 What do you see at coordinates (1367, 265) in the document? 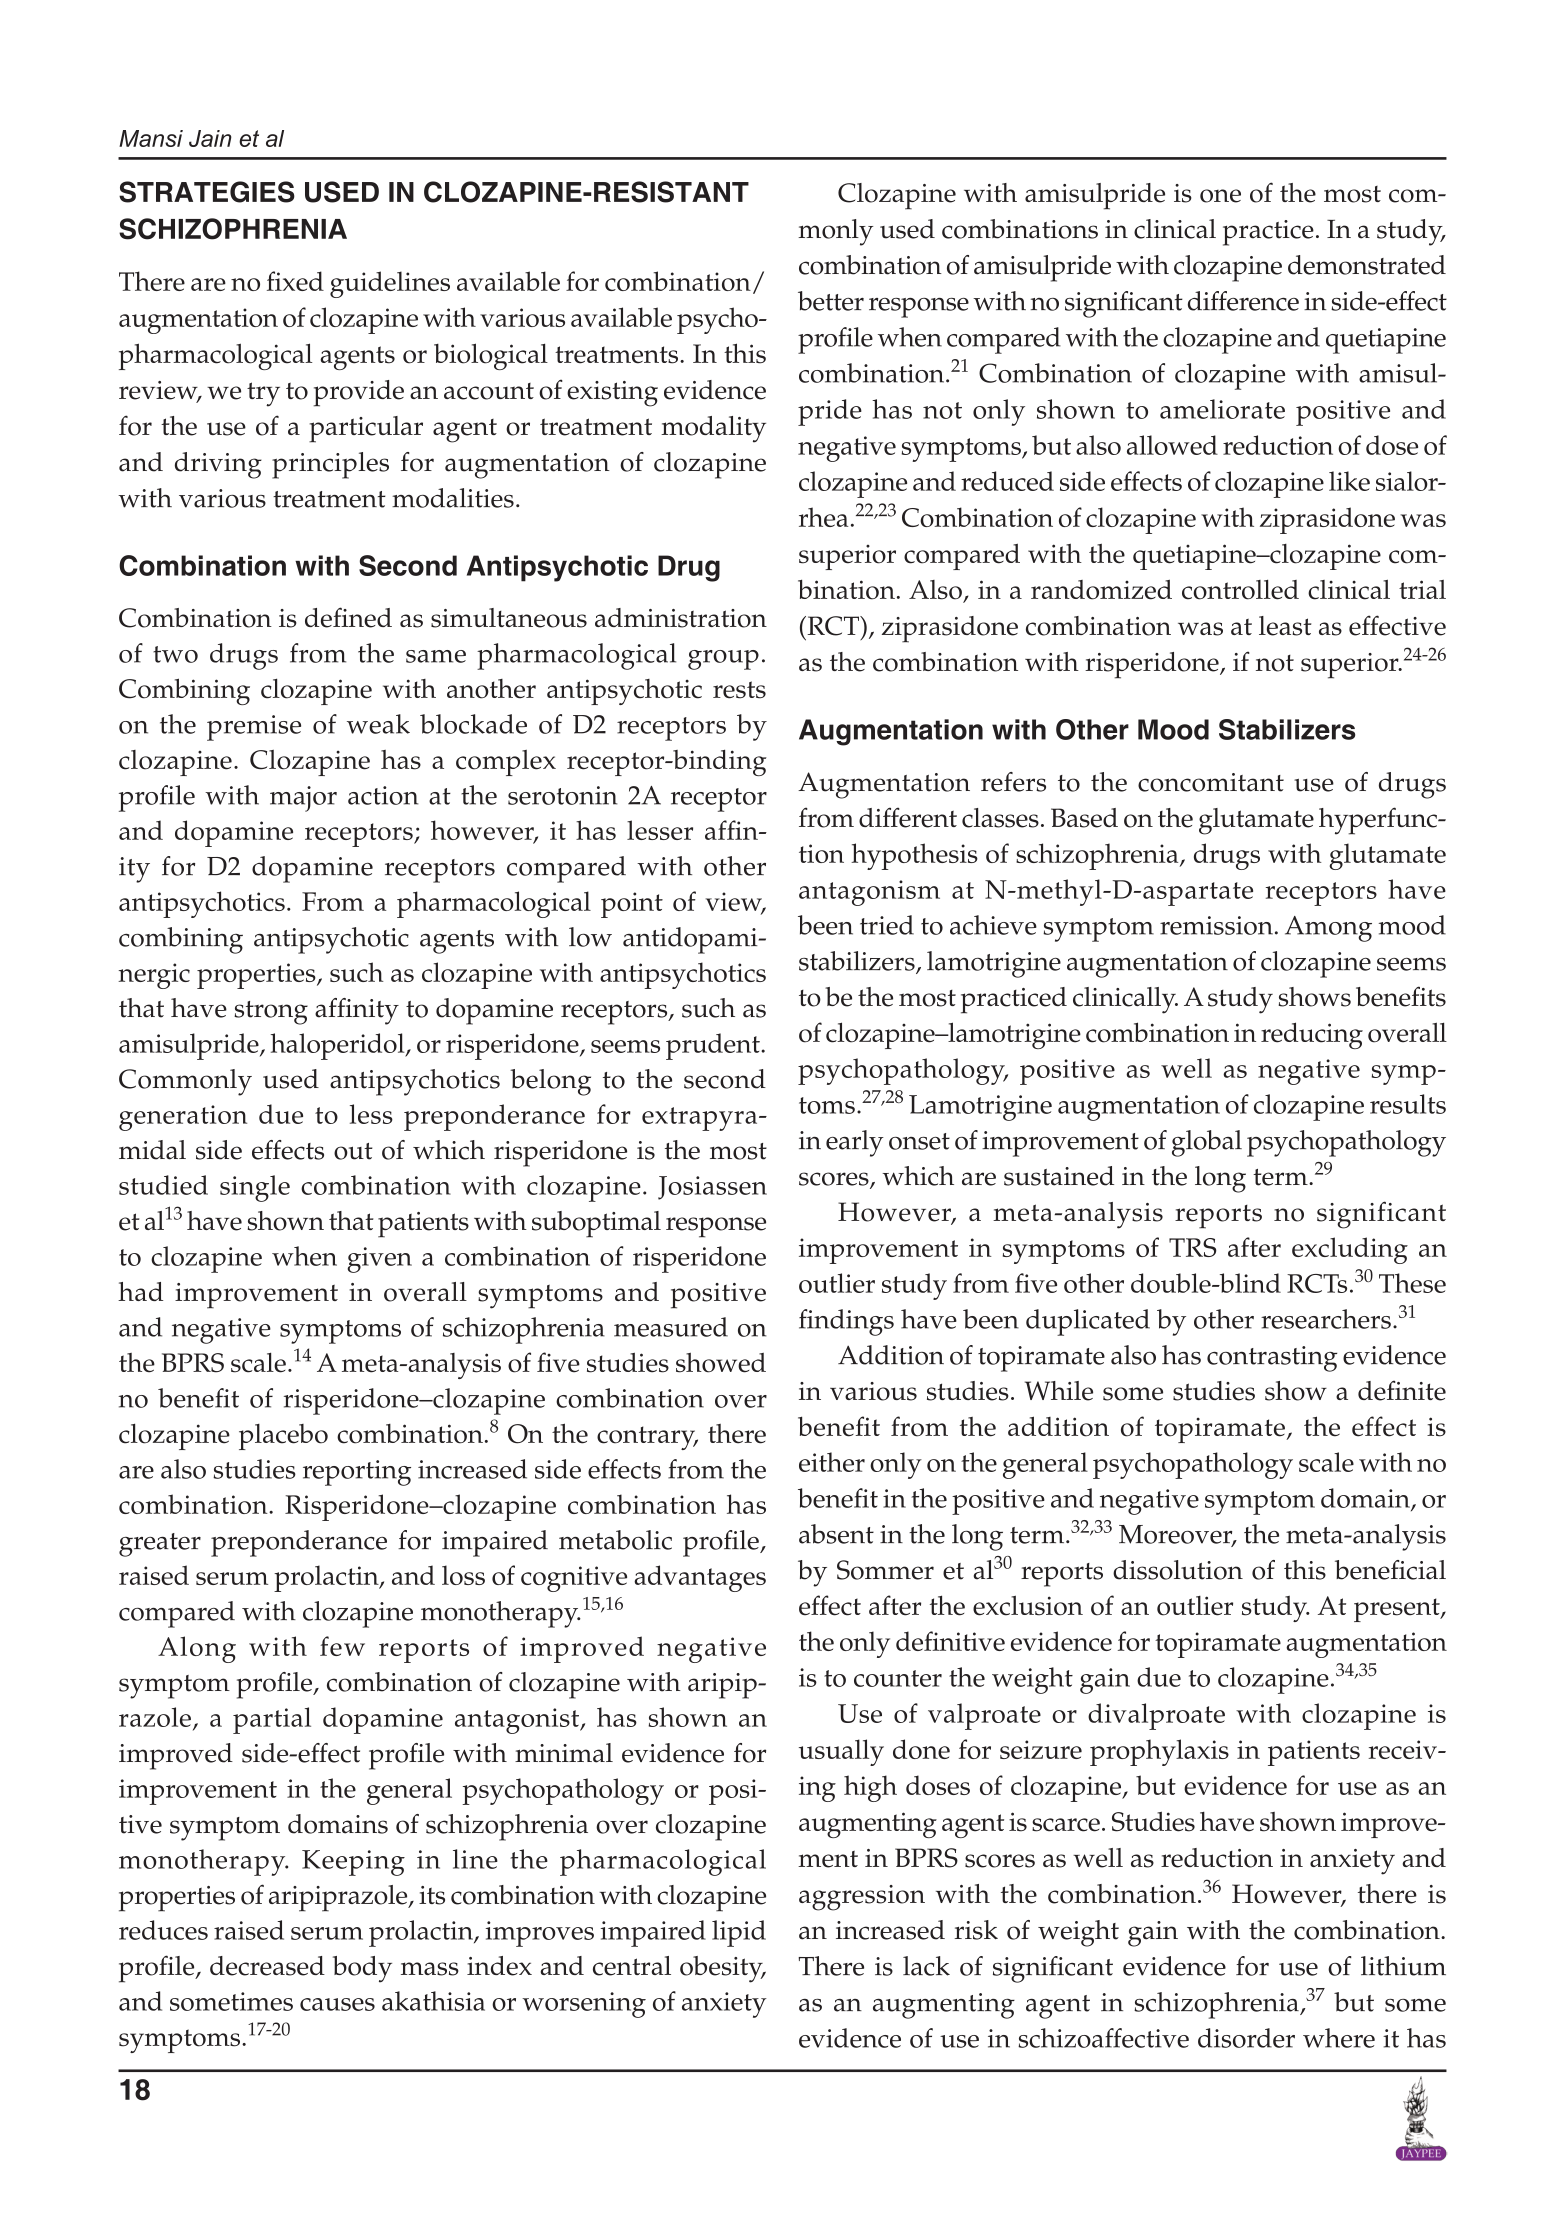
I see `demonstrated` at bounding box center [1367, 265].
